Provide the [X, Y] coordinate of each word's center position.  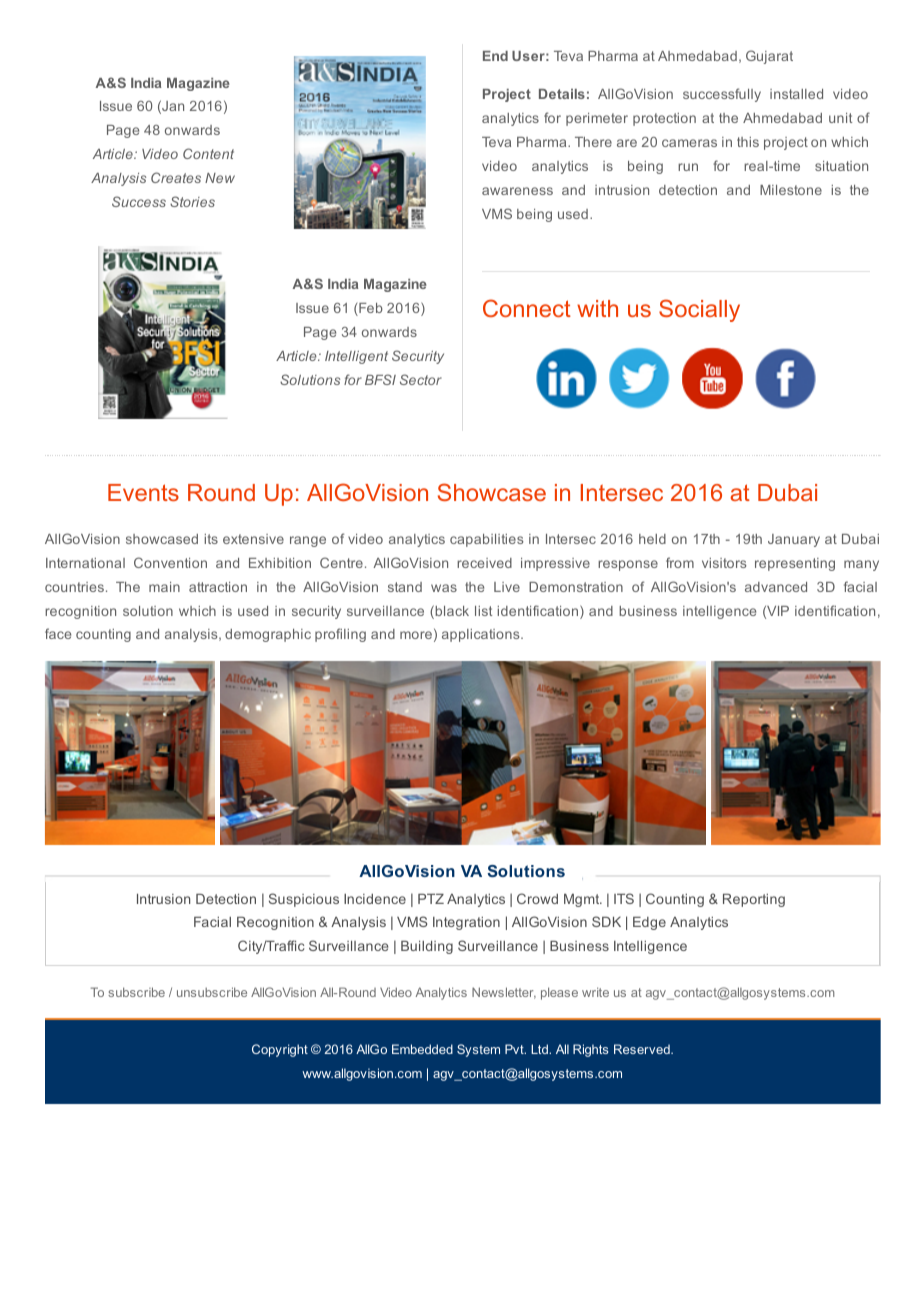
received [484, 563]
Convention [170, 562]
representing [795, 564]
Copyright [280, 1050]
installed [796, 94]
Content [208, 153]
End [495, 56]
